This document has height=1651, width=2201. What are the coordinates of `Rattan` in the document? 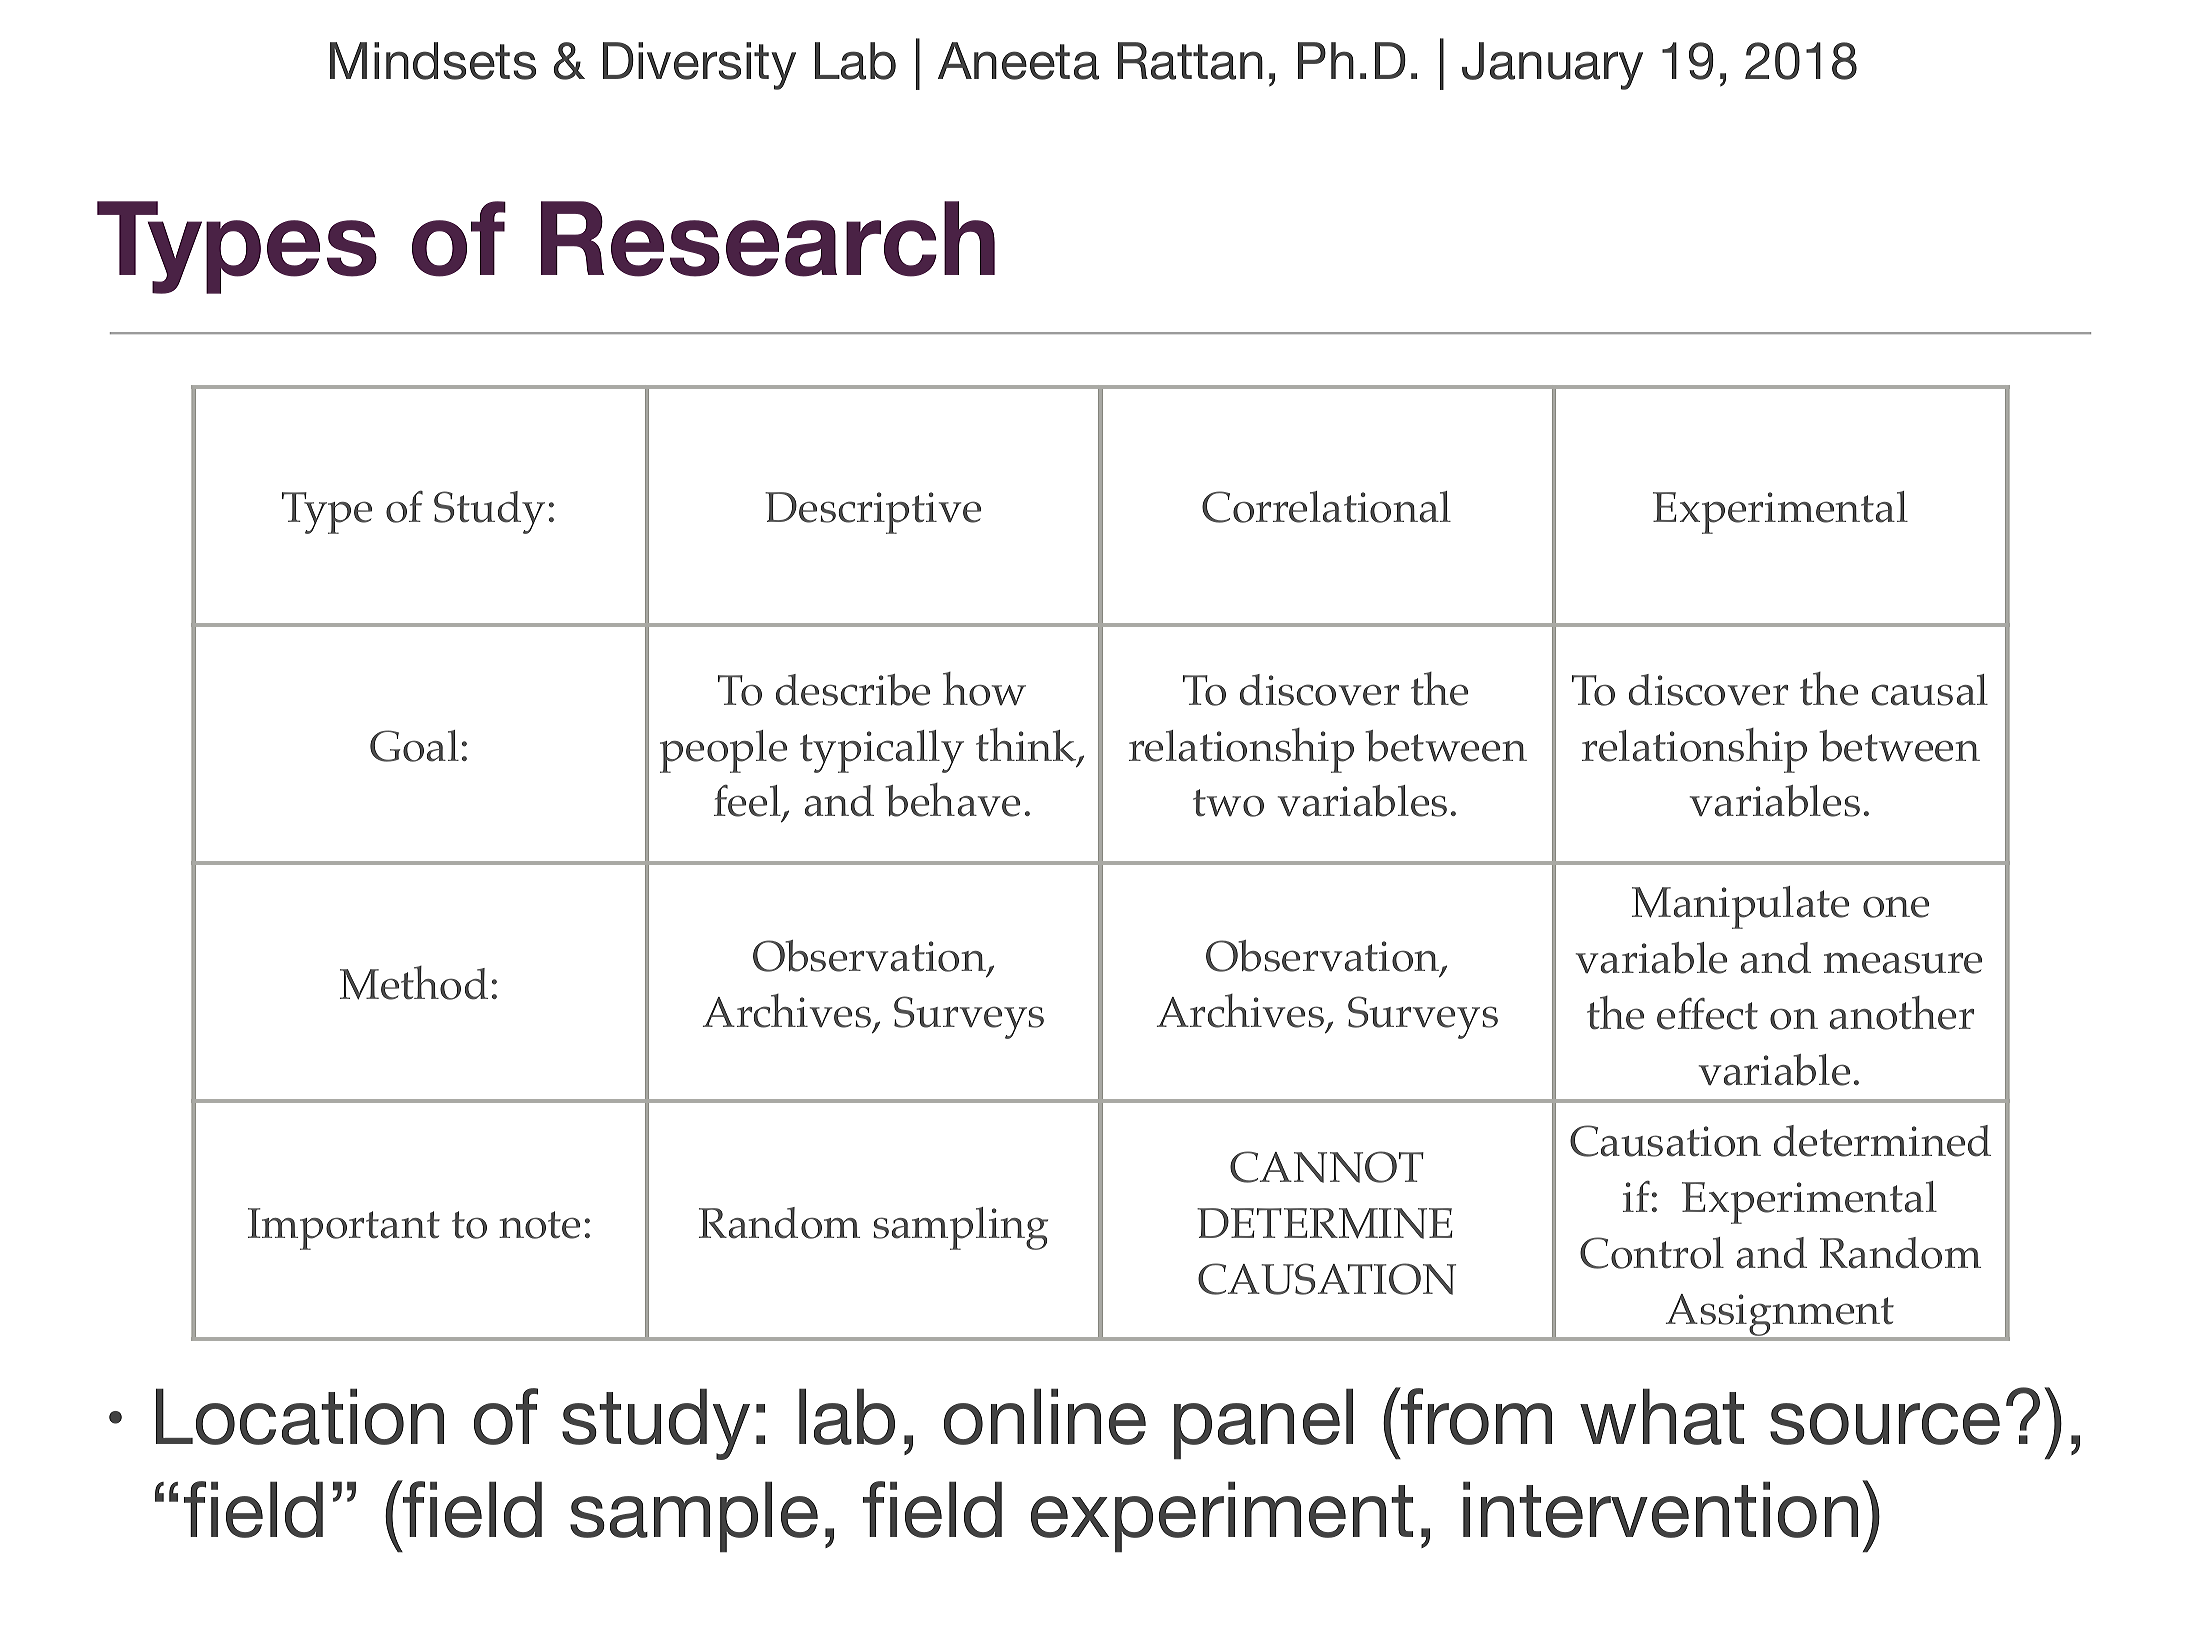 It's located at (1190, 61).
